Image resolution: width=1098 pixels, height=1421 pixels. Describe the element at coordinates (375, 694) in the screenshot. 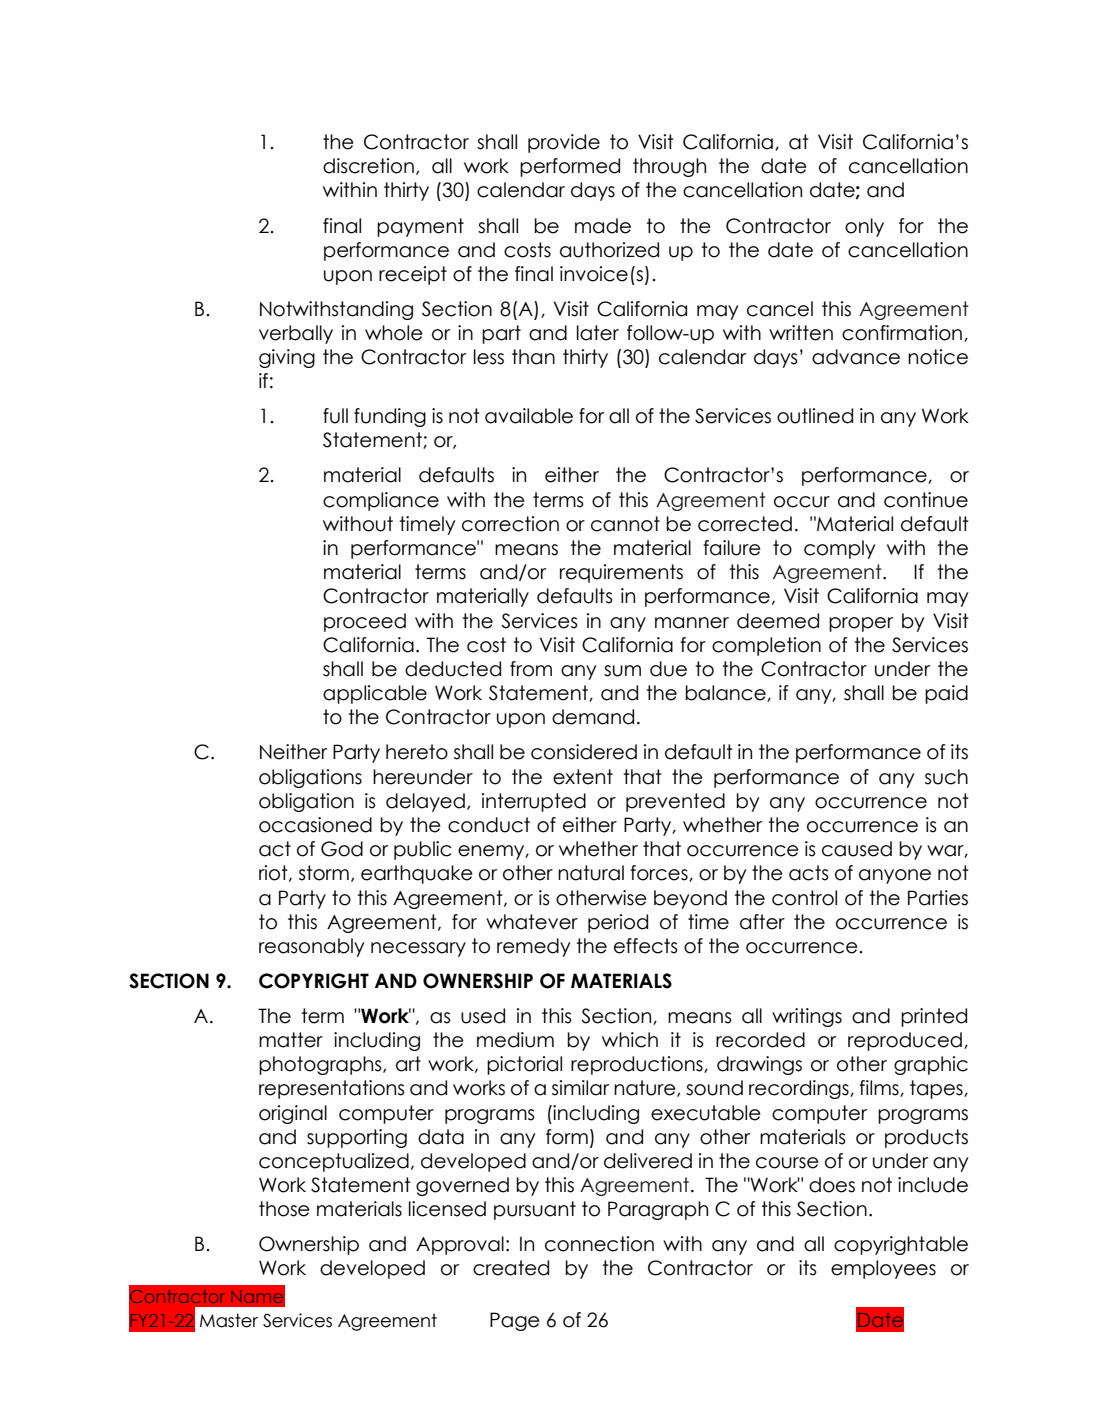

I see `applicable` at that location.
